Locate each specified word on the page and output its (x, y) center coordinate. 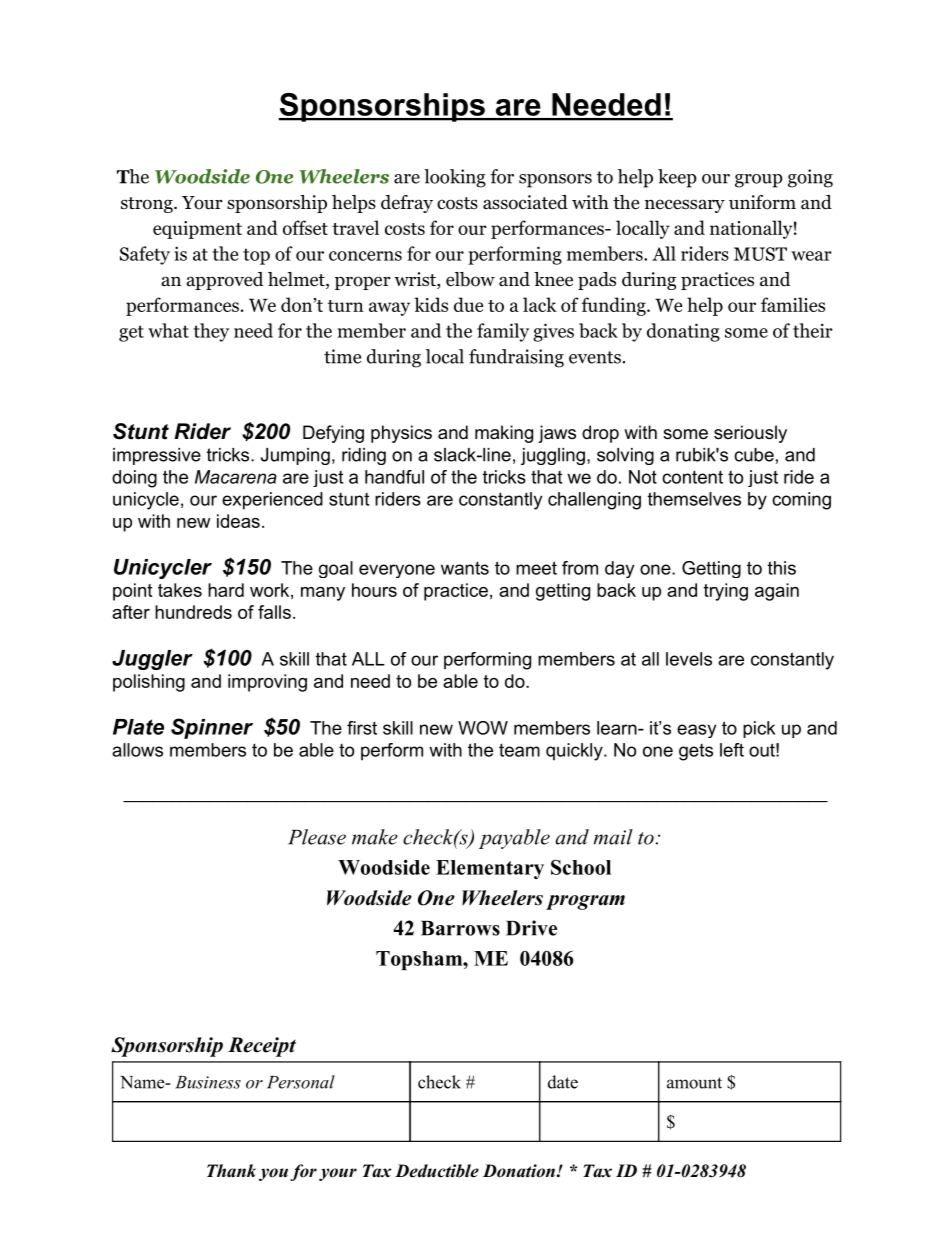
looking (455, 178)
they (211, 332)
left (732, 750)
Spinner (212, 728)
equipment (197, 230)
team (519, 750)
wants (465, 568)
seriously (750, 434)
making (504, 434)
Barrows (460, 928)
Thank (231, 1170)
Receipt (262, 1047)
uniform (762, 202)
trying (726, 592)
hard (226, 590)
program (585, 902)
